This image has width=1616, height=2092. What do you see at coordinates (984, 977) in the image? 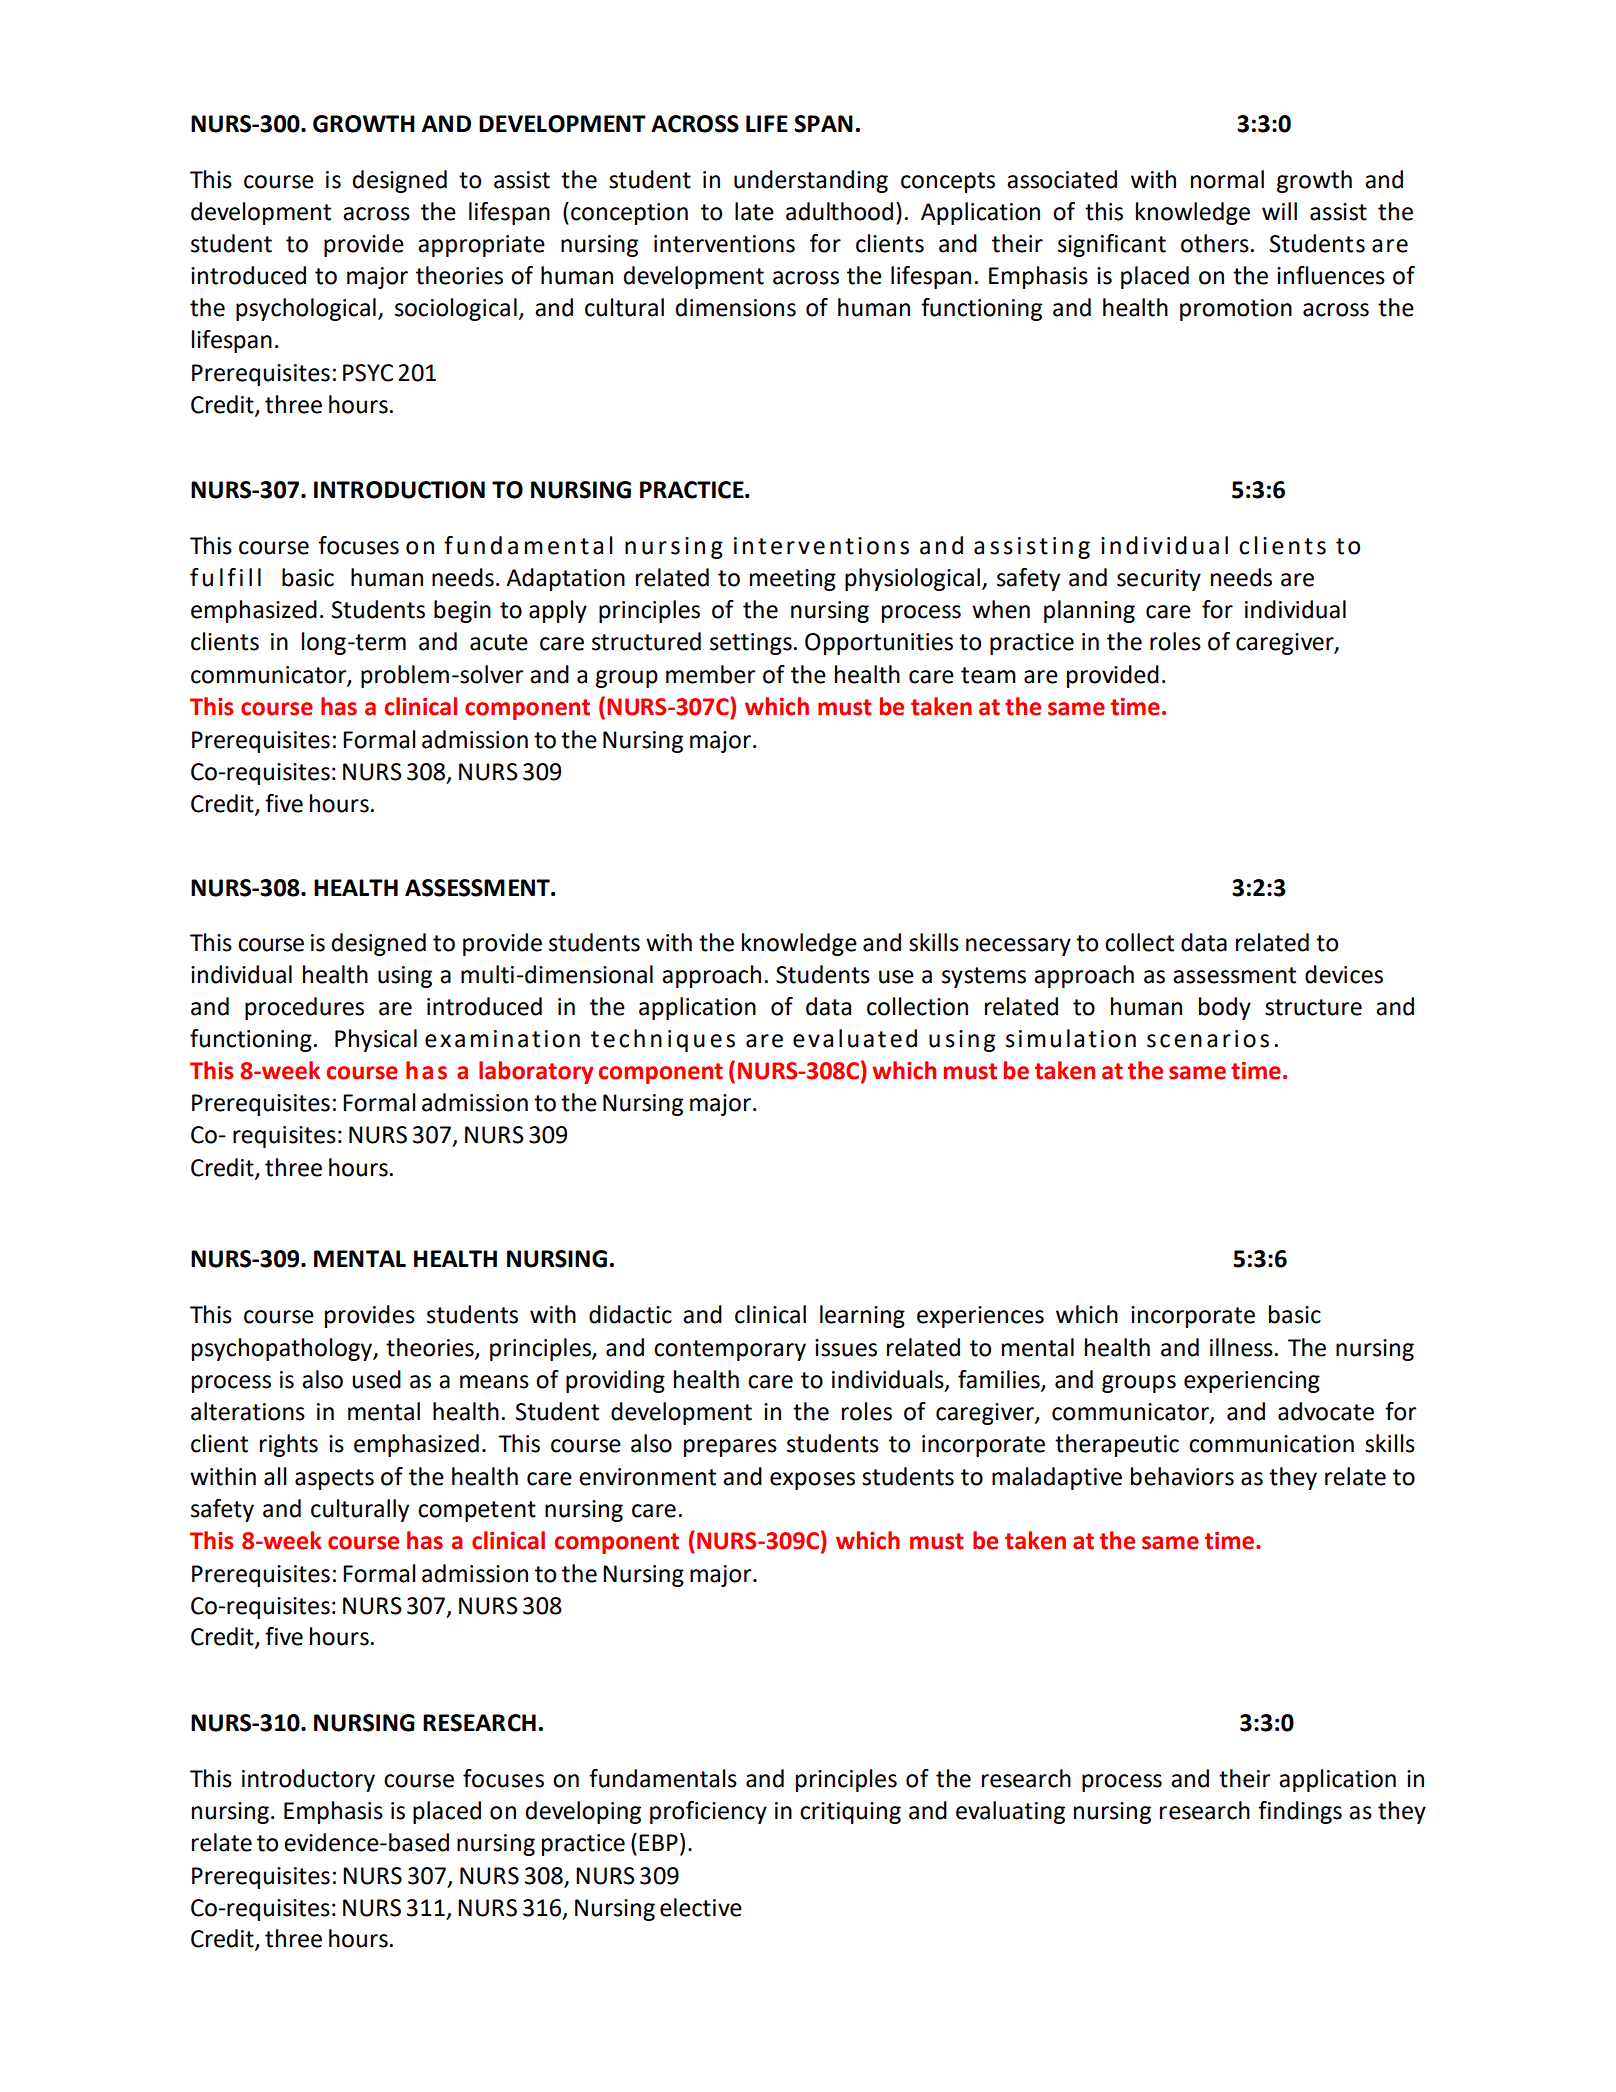
I see `systems` at bounding box center [984, 977].
